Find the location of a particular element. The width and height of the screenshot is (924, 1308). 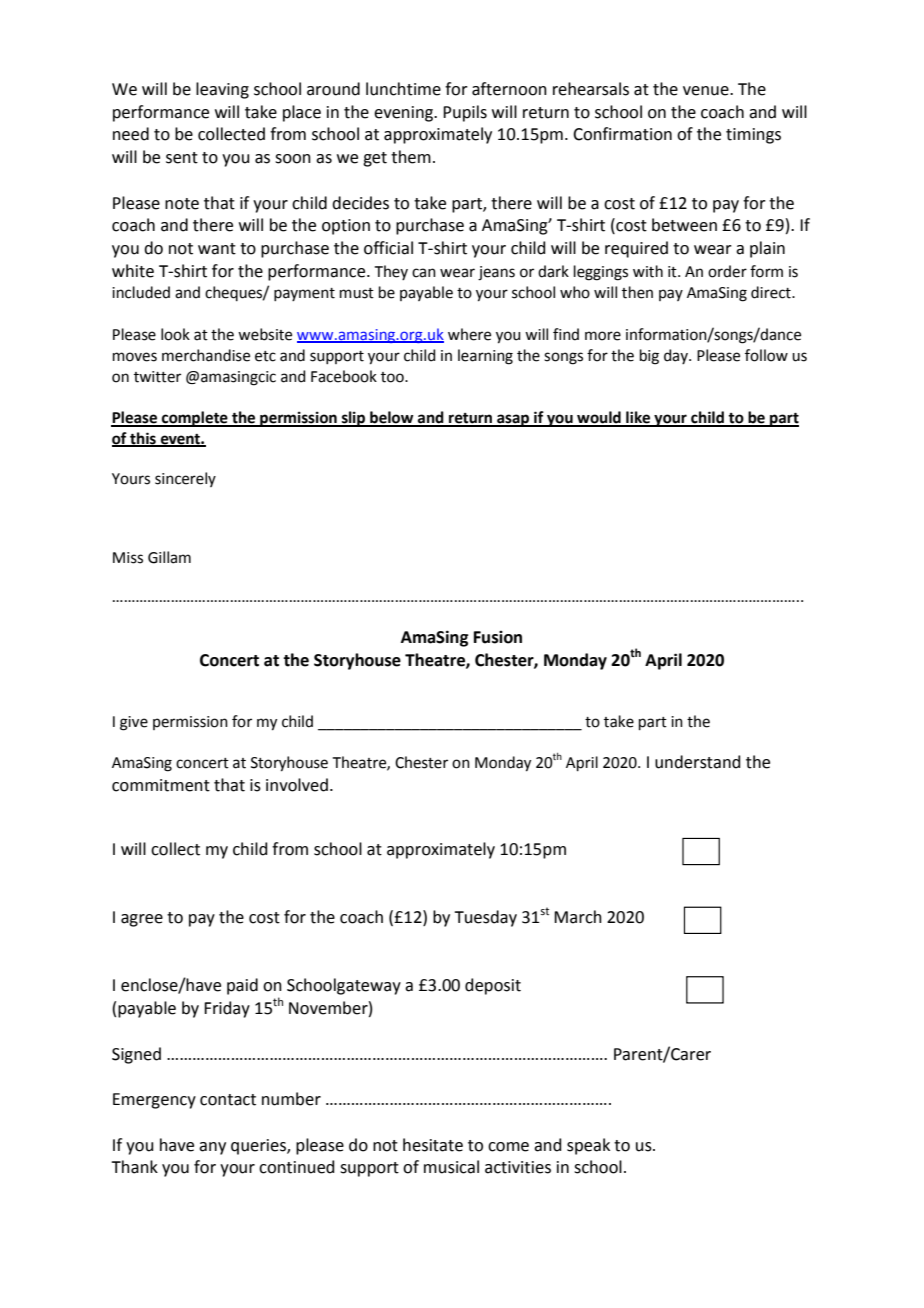

any is located at coordinates (212, 1148).
